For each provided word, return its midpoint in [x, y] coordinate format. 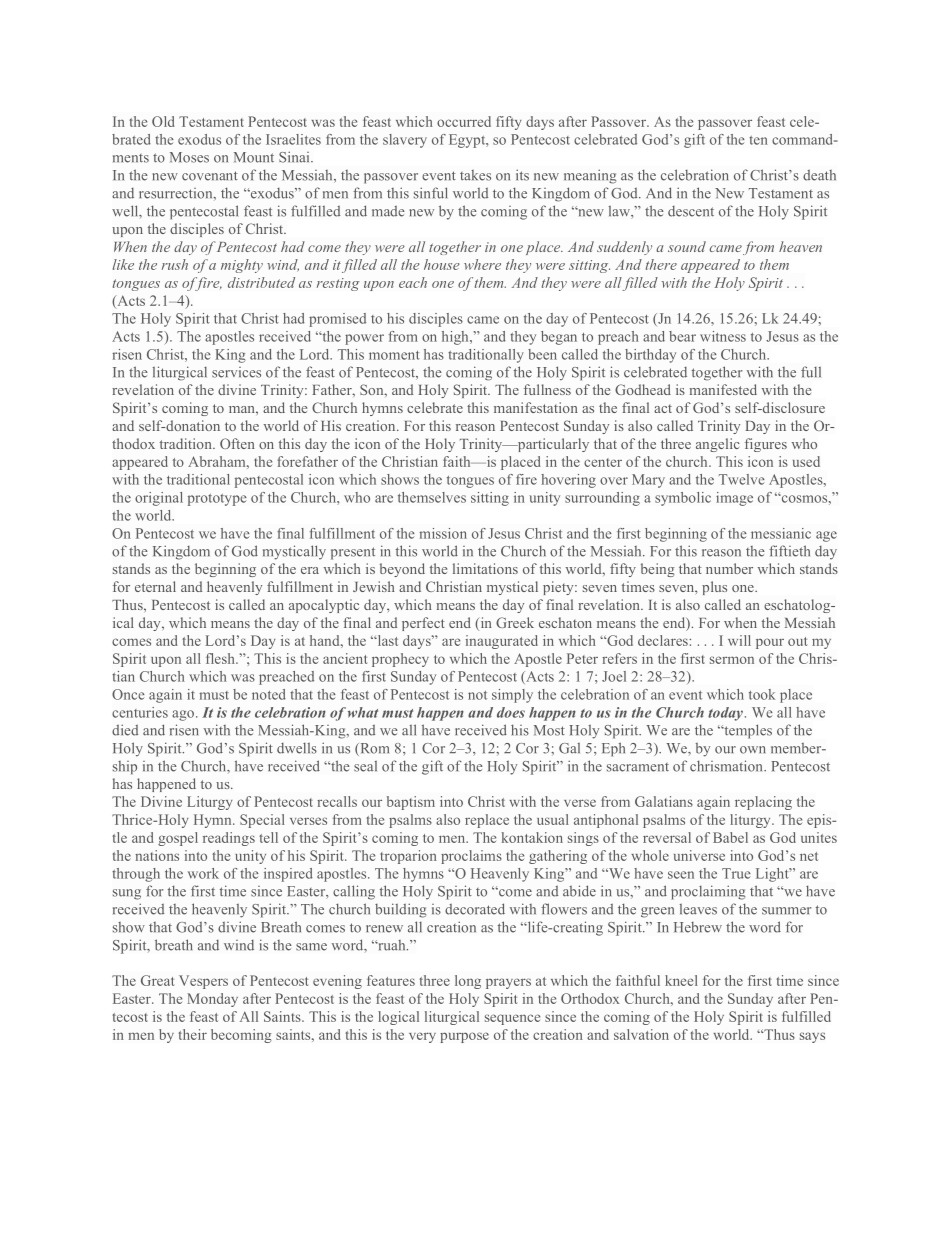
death [819, 175]
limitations [485, 568]
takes [475, 175]
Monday [212, 1000]
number [729, 568]
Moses [189, 157]
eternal [155, 586]
